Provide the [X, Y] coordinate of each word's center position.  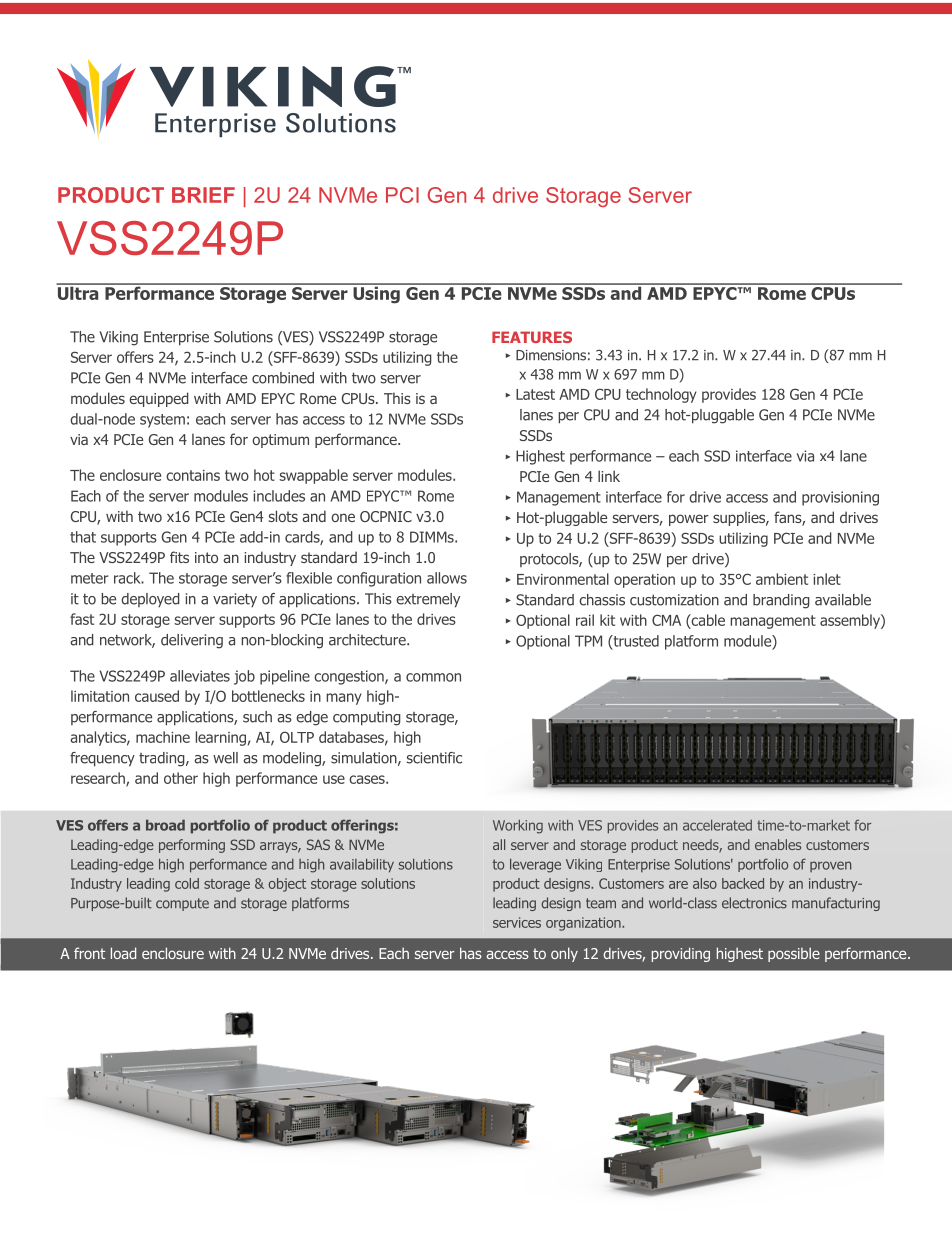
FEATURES [532, 337]
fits [179, 557]
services [517, 922]
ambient [782, 579]
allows [447, 578]
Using [376, 294]
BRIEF [203, 195]
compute [182, 904]
